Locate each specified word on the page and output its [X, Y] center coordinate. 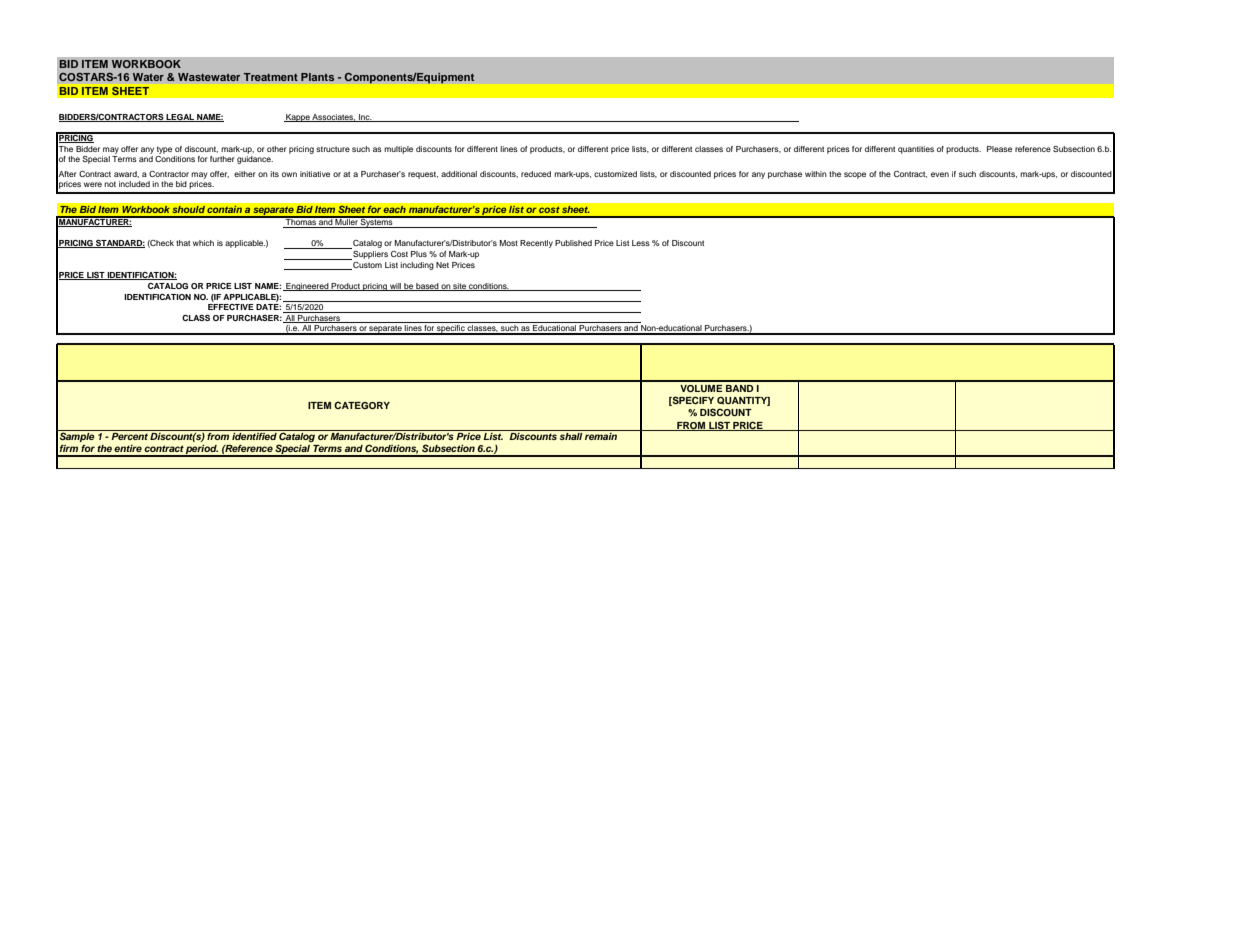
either [245, 174]
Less [641, 243]
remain [601, 436]
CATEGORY [362, 405]
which [203, 243]
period [201, 451]
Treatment [271, 77]
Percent [129, 436]
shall [571, 436]
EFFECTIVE [231, 307]
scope [855, 175]
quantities [916, 150]
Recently [536, 244]
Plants [317, 77]
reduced [536, 174]
